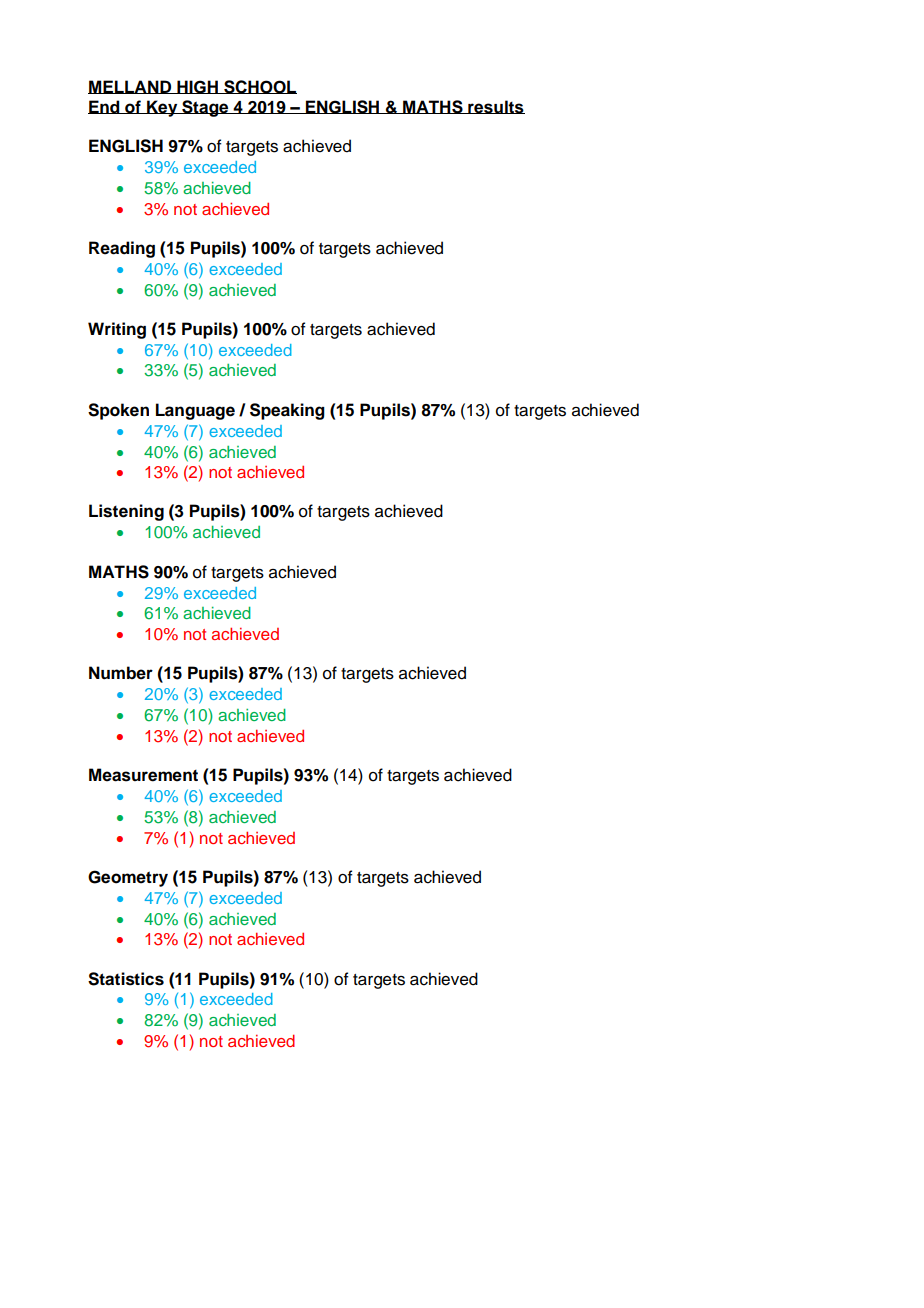 This image has height=1308, width=924. I want to click on Key, so click(162, 108).
